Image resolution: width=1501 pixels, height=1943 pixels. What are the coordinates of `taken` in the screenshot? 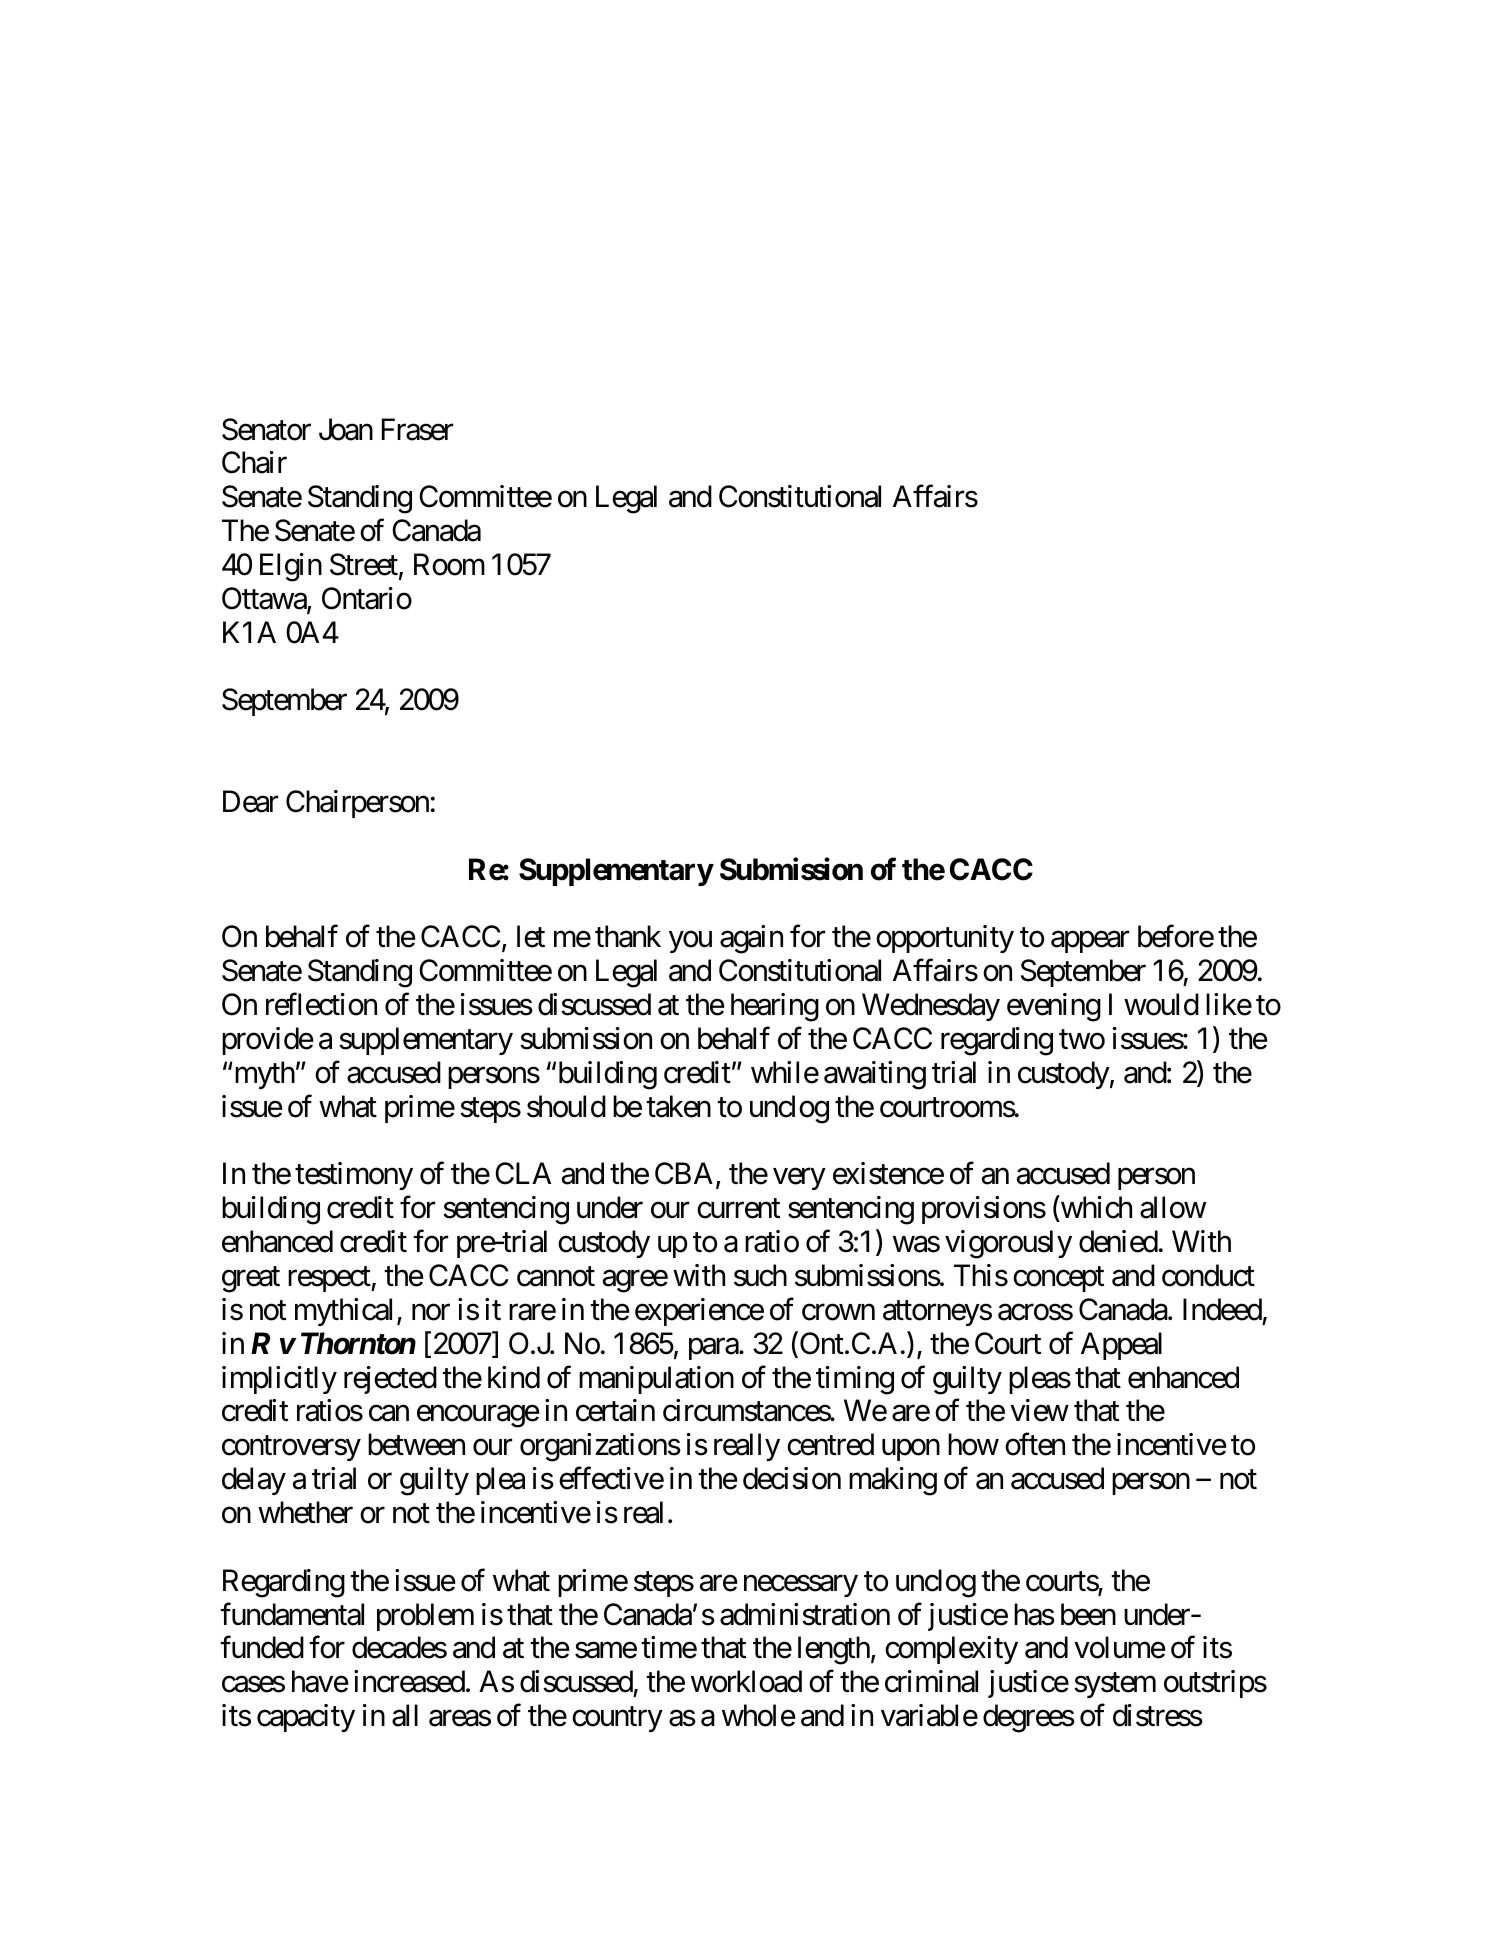 It's located at (678, 1106).
